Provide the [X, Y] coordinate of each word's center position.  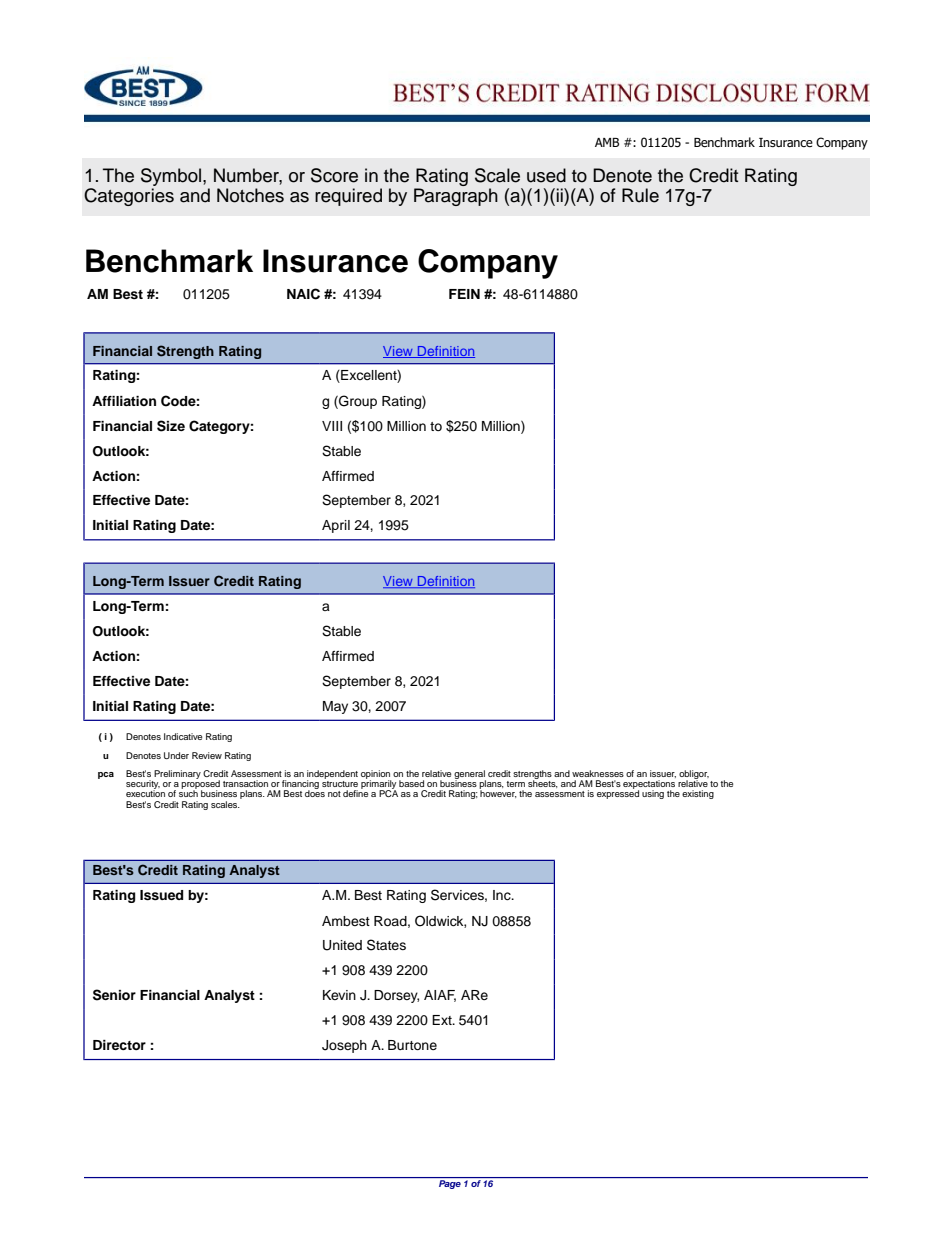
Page [450, 1184]
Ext [443, 1020]
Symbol [172, 177]
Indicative [183, 736]
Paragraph [456, 197]
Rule [640, 195]
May [335, 707]
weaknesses [598, 773]
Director [119, 1045]
